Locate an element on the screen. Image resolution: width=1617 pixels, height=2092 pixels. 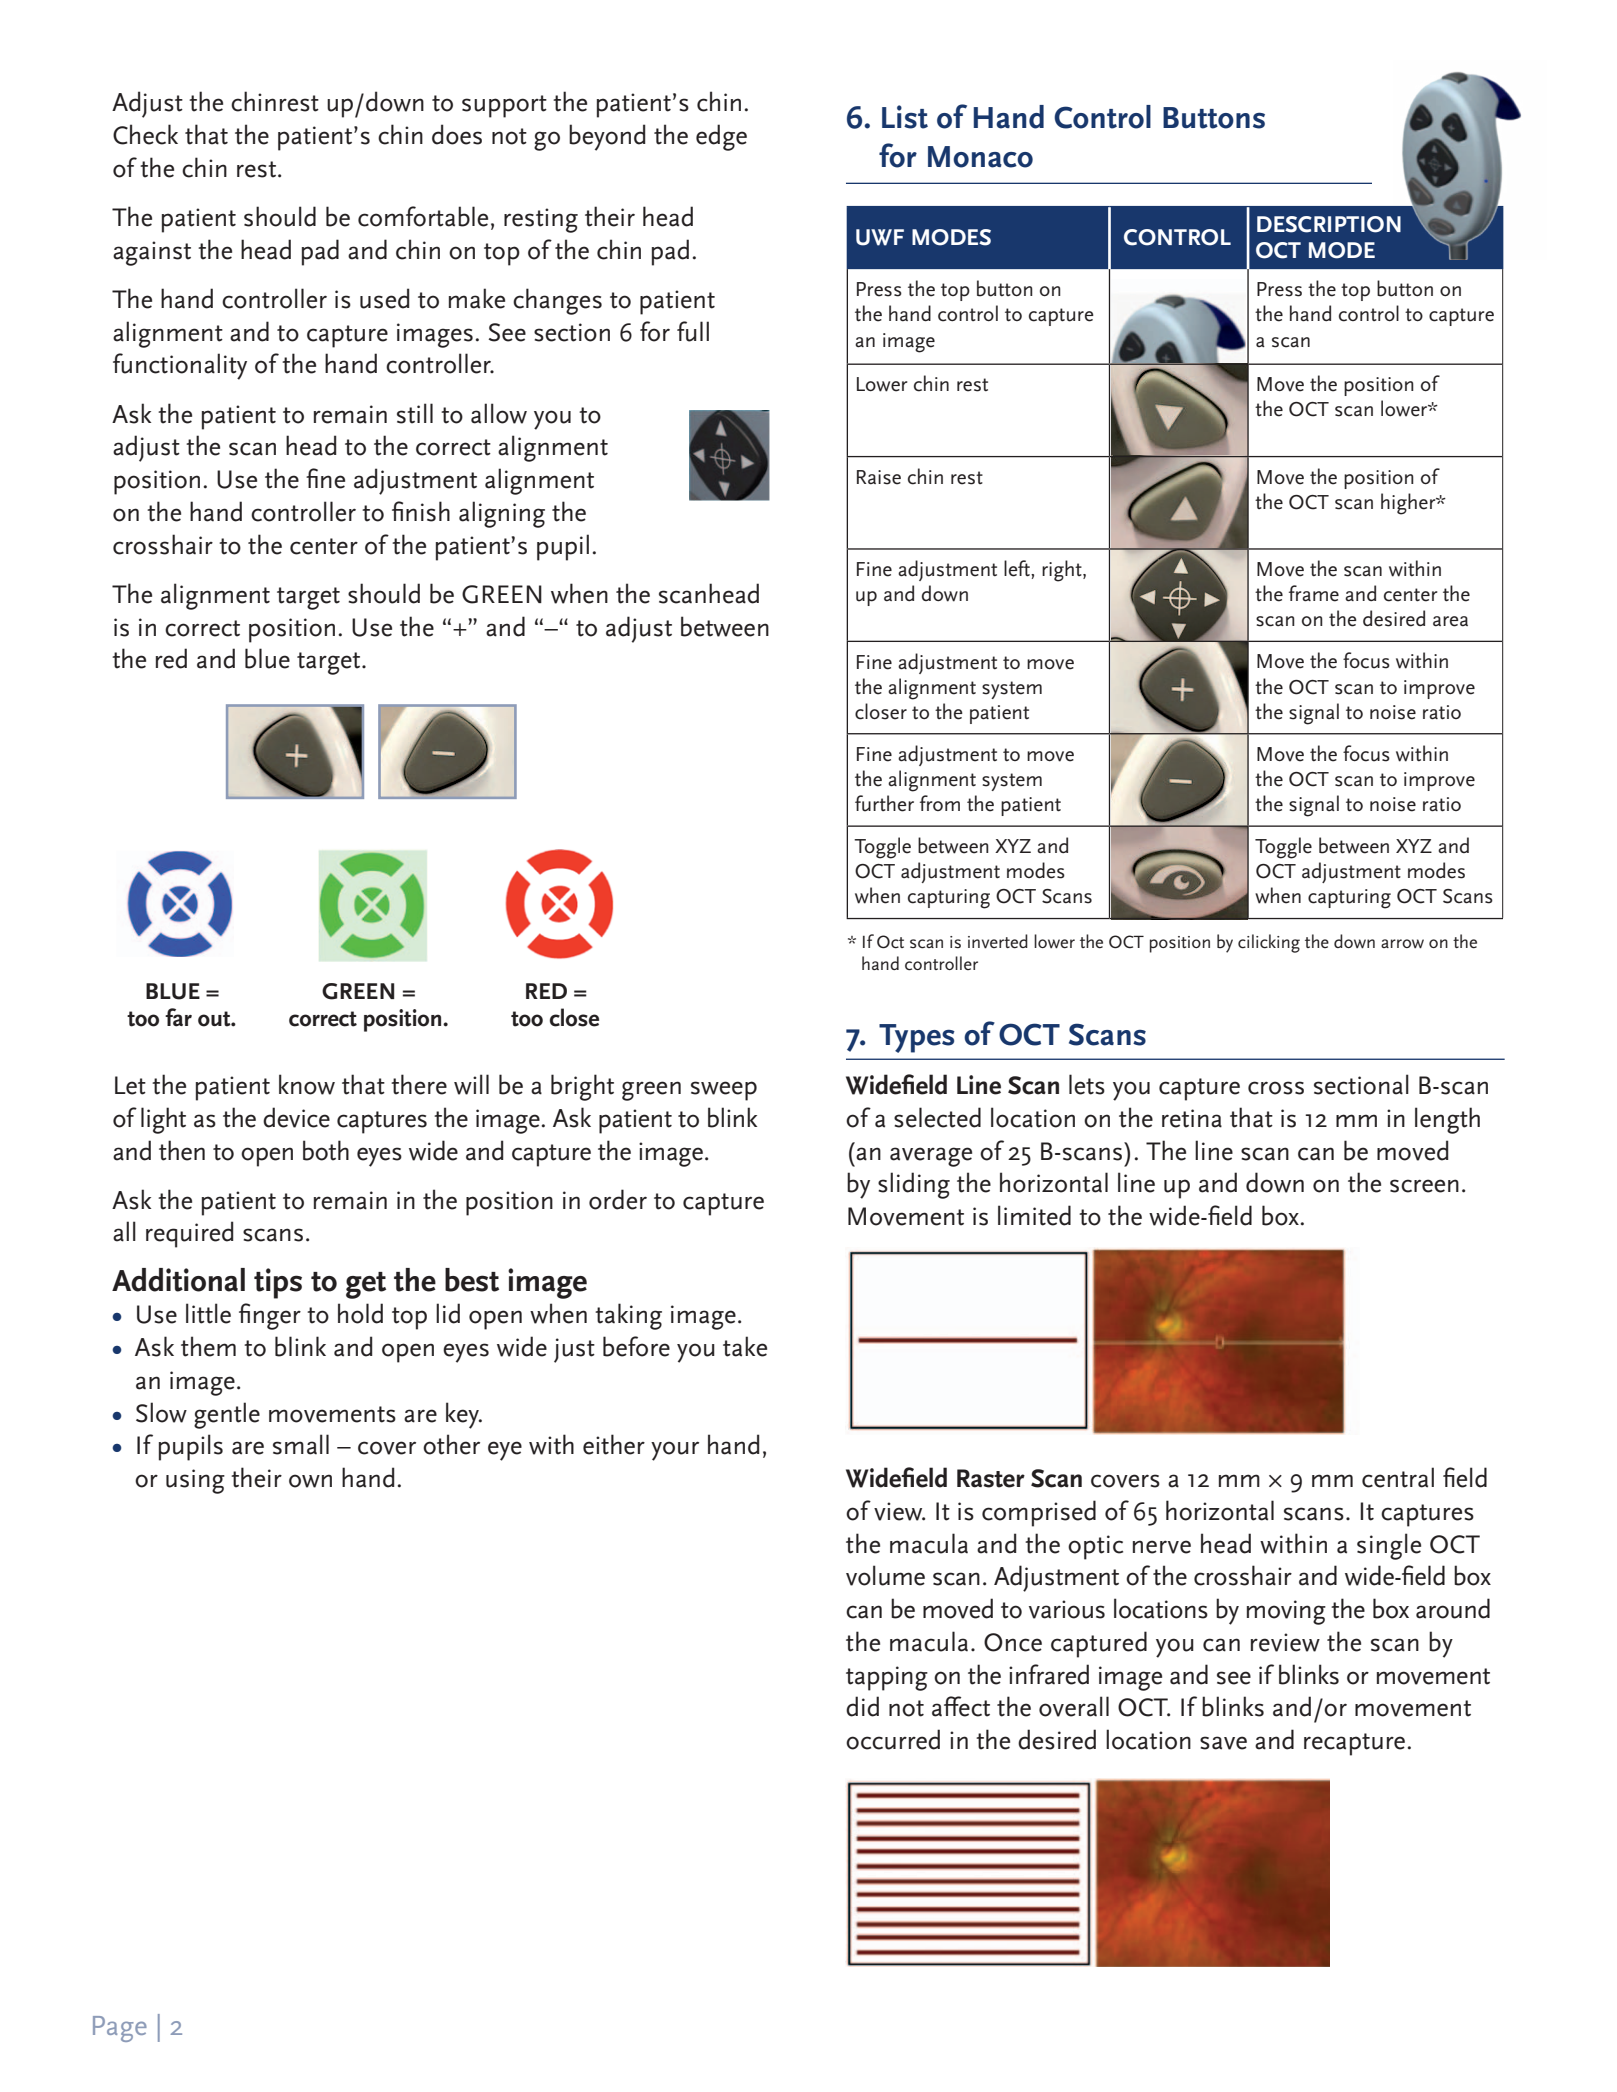
edge is located at coordinates (721, 137).
